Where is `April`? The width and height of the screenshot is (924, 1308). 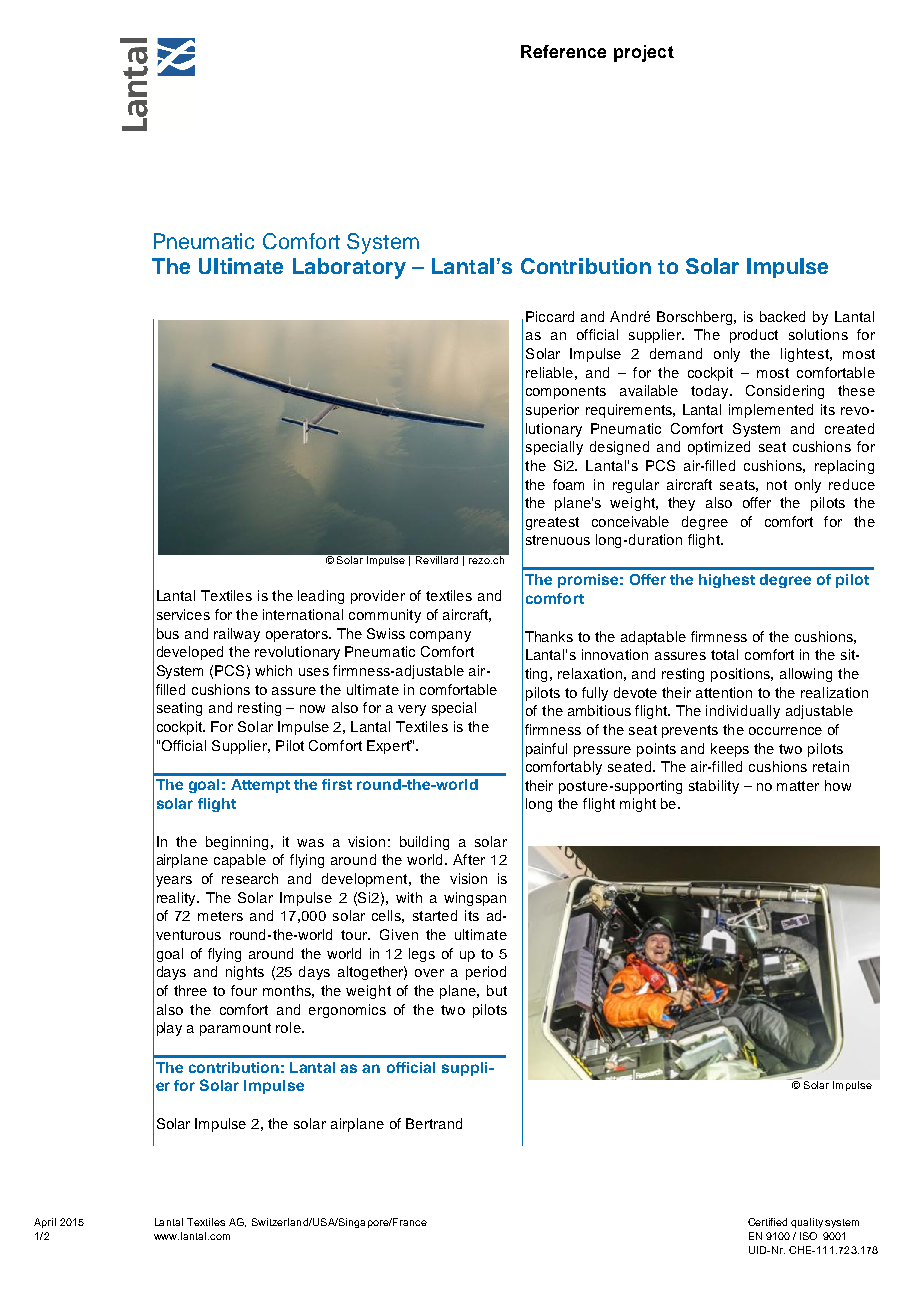
April is located at coordinates (45, 1223).
